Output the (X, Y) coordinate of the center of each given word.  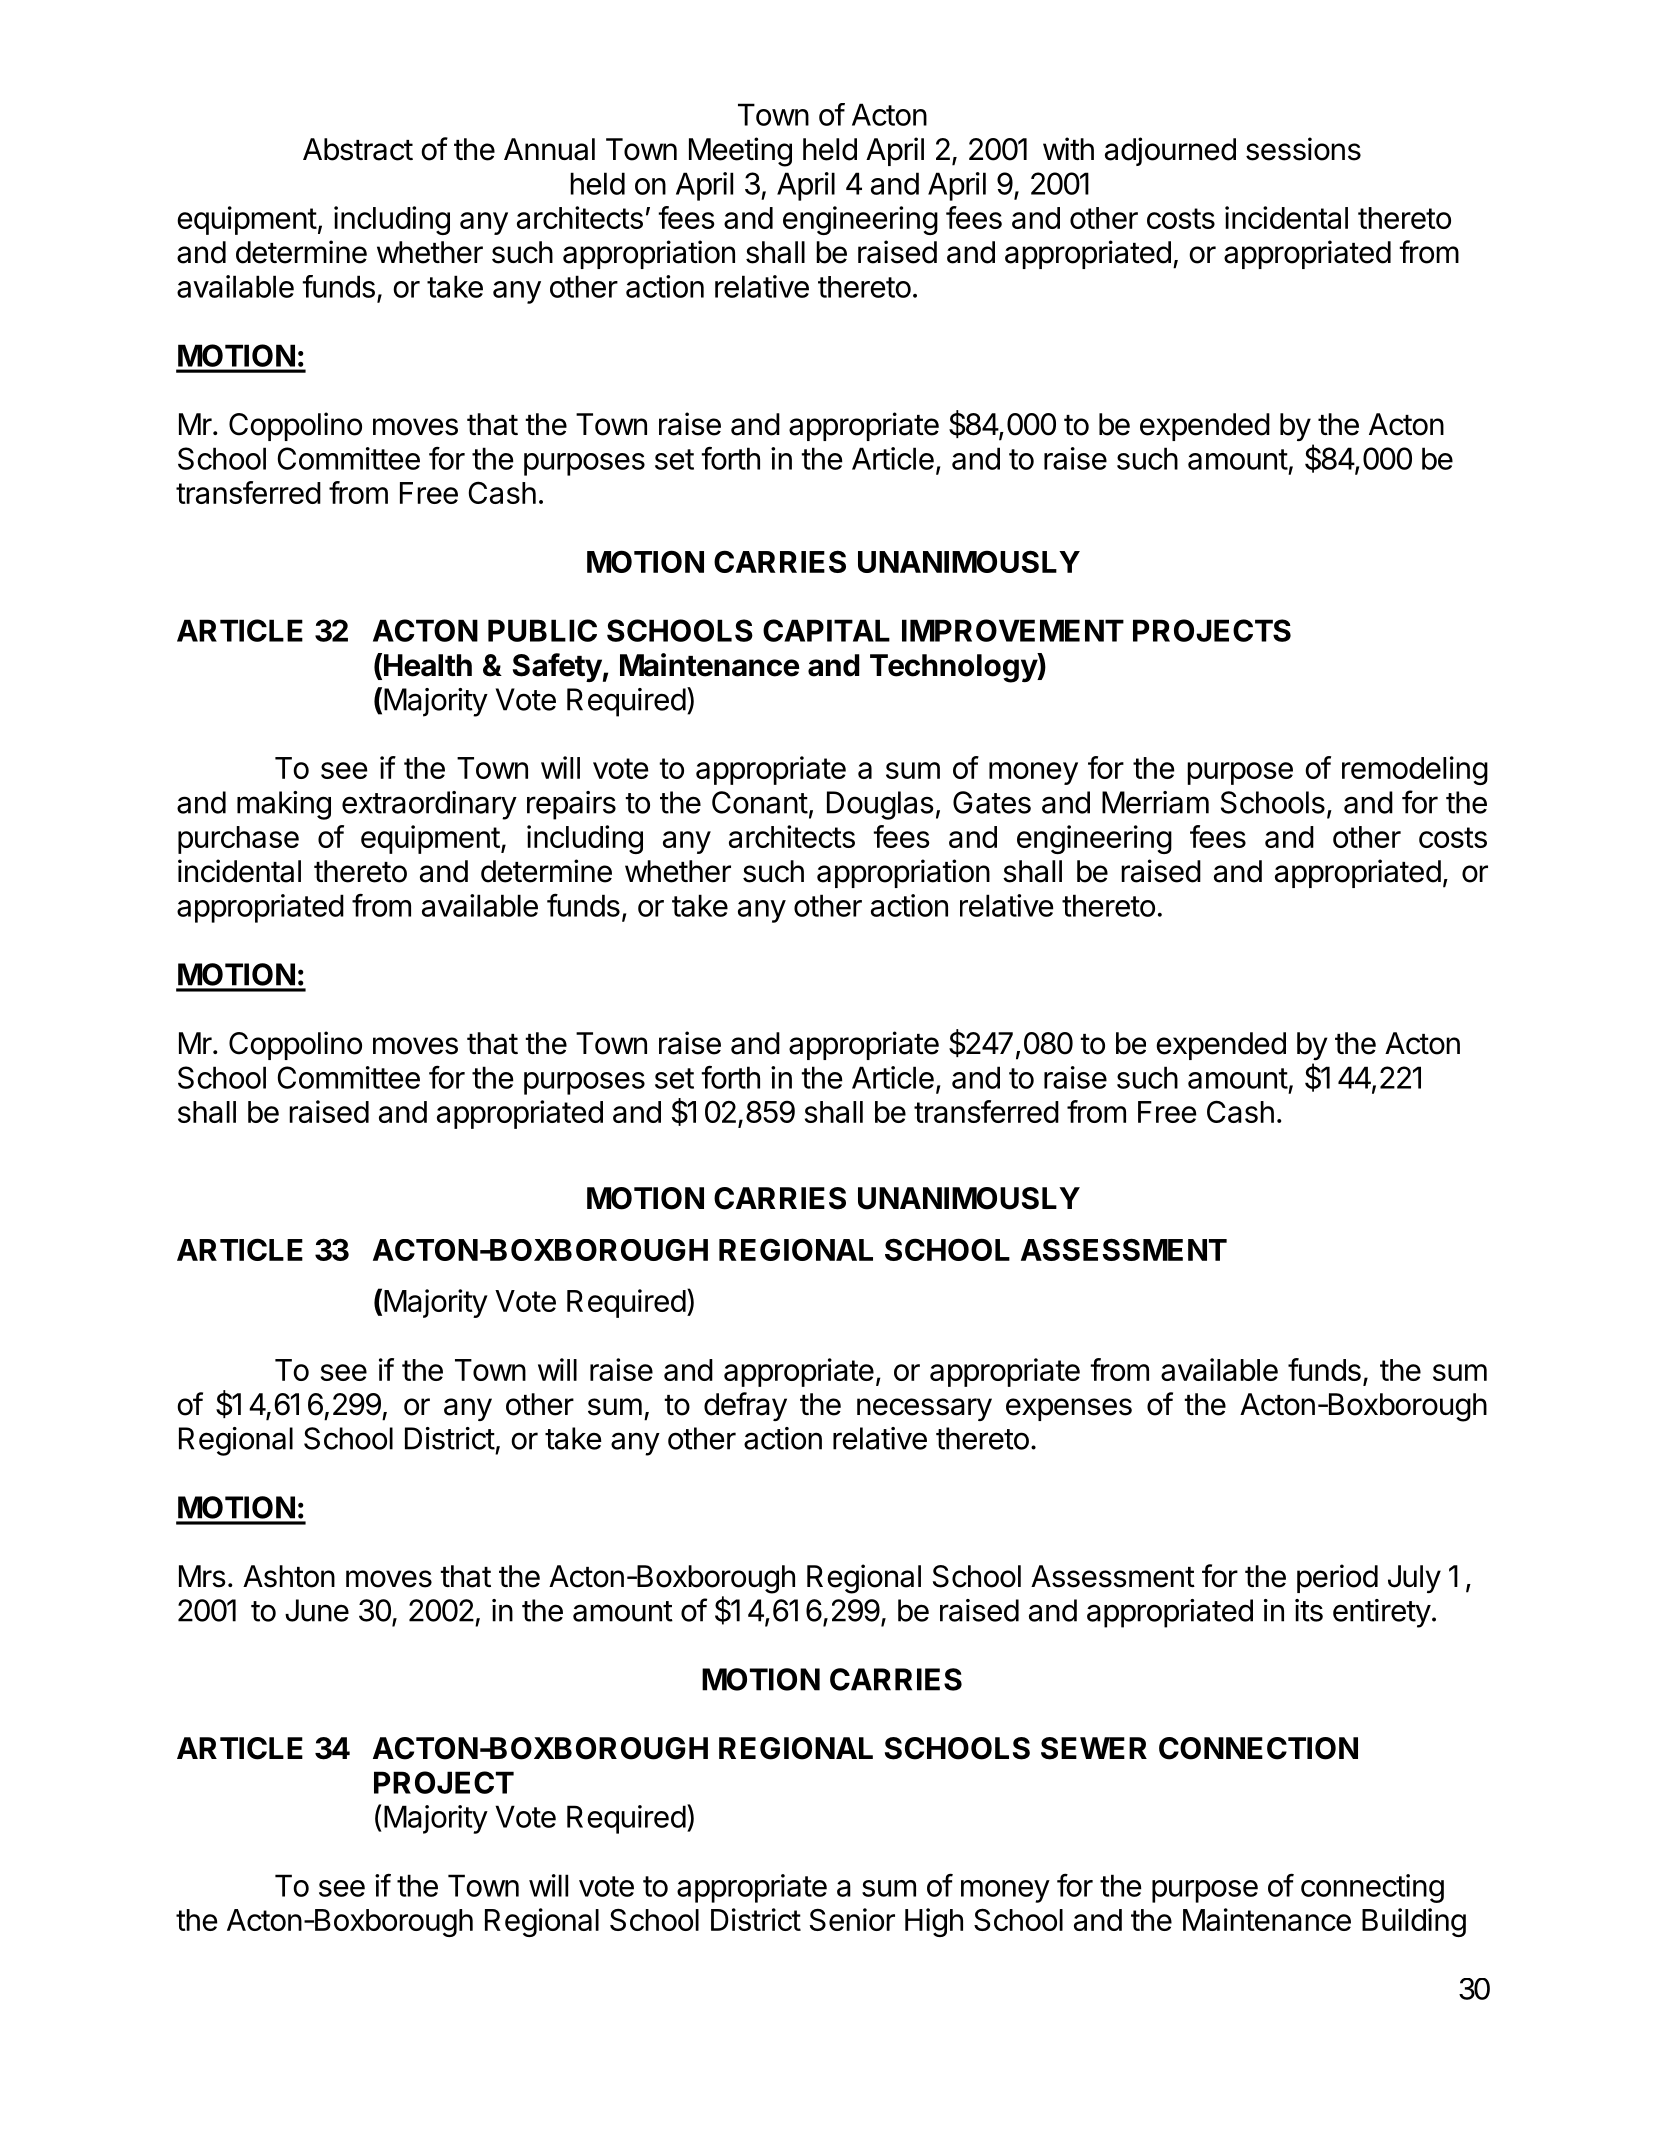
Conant (760, 802)
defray (745, 1406)
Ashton (289, 1576)
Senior (852, 1919)
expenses (1069, 1409)
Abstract (358, 149)
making (284, 805)
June (317, 1610)
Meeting (740, 152)
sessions (1303, 149)
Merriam (1155, 802)
